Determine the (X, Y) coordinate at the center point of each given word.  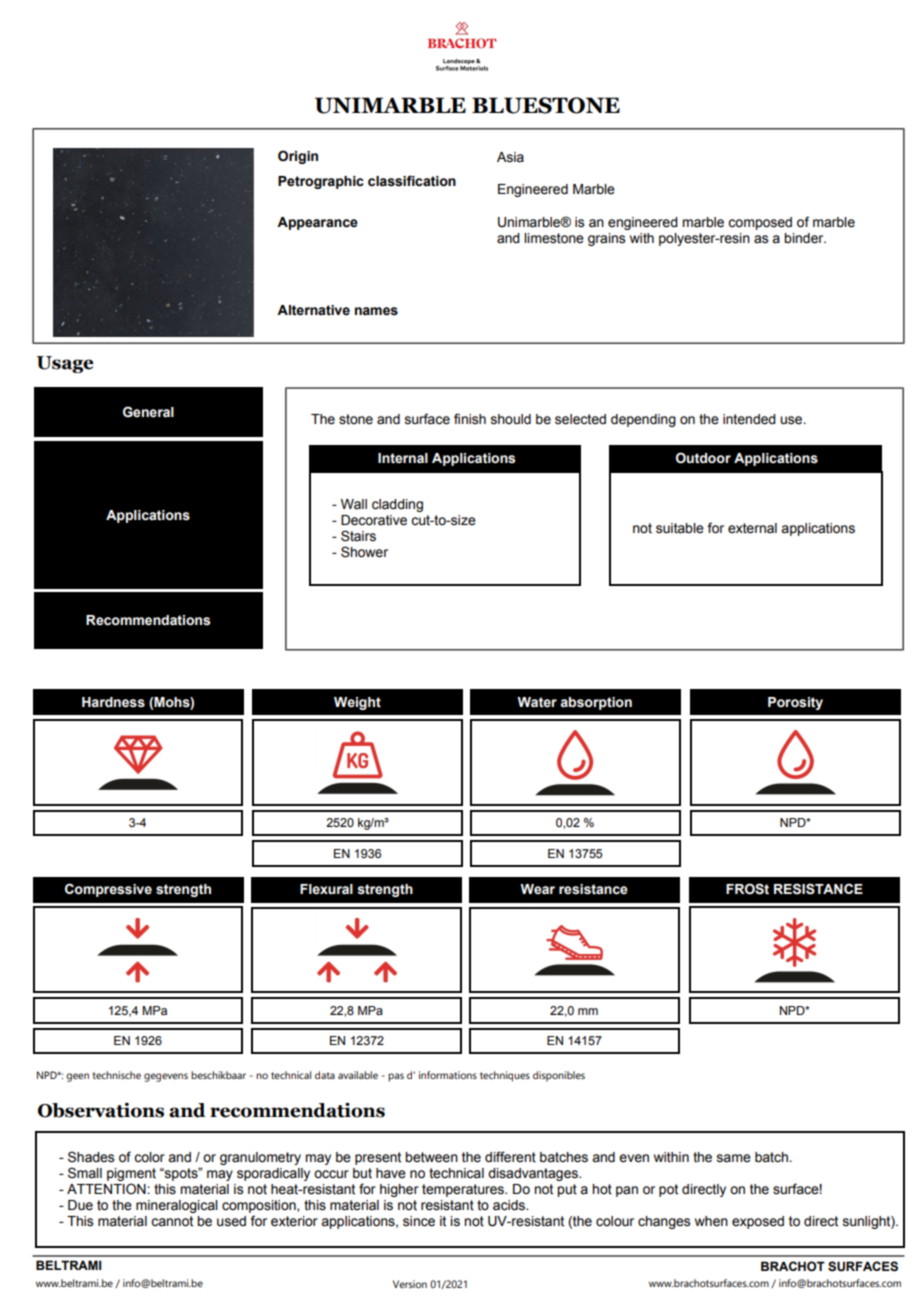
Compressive (108, 890)
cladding (397, 505)
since (419, 1221)
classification (412, 181)
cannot (172, 1221)
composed (760, 223)
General (148, 412)
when (711, 1221)
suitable (680, 528)
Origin (298, 157)
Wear (537, 889)
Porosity (795, 703)
